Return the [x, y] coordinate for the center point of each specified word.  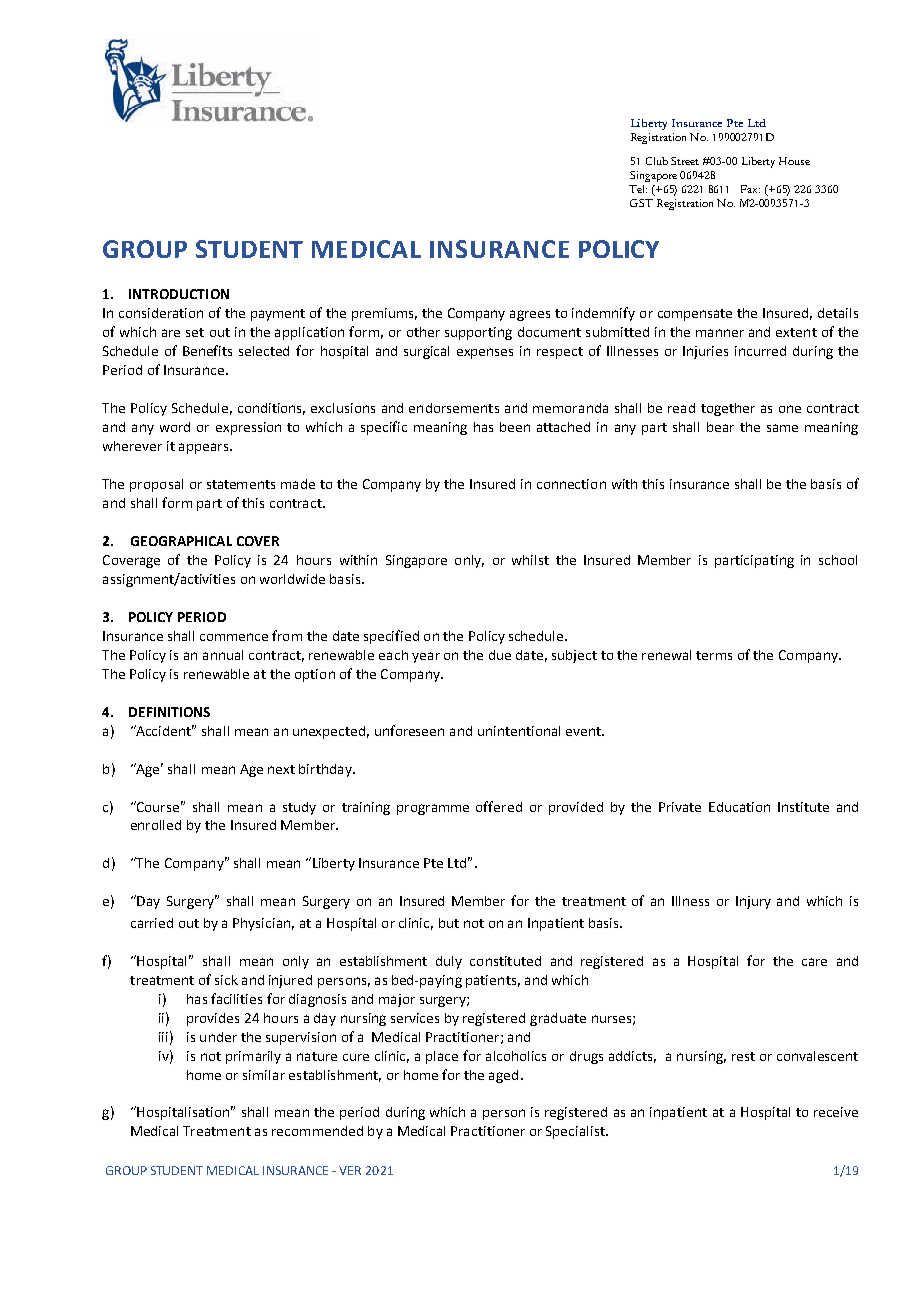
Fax [750, 189]
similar [264, 1075]
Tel [638, 189]
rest [743, 1056]
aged [503, 1076]
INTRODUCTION [179, 294]
